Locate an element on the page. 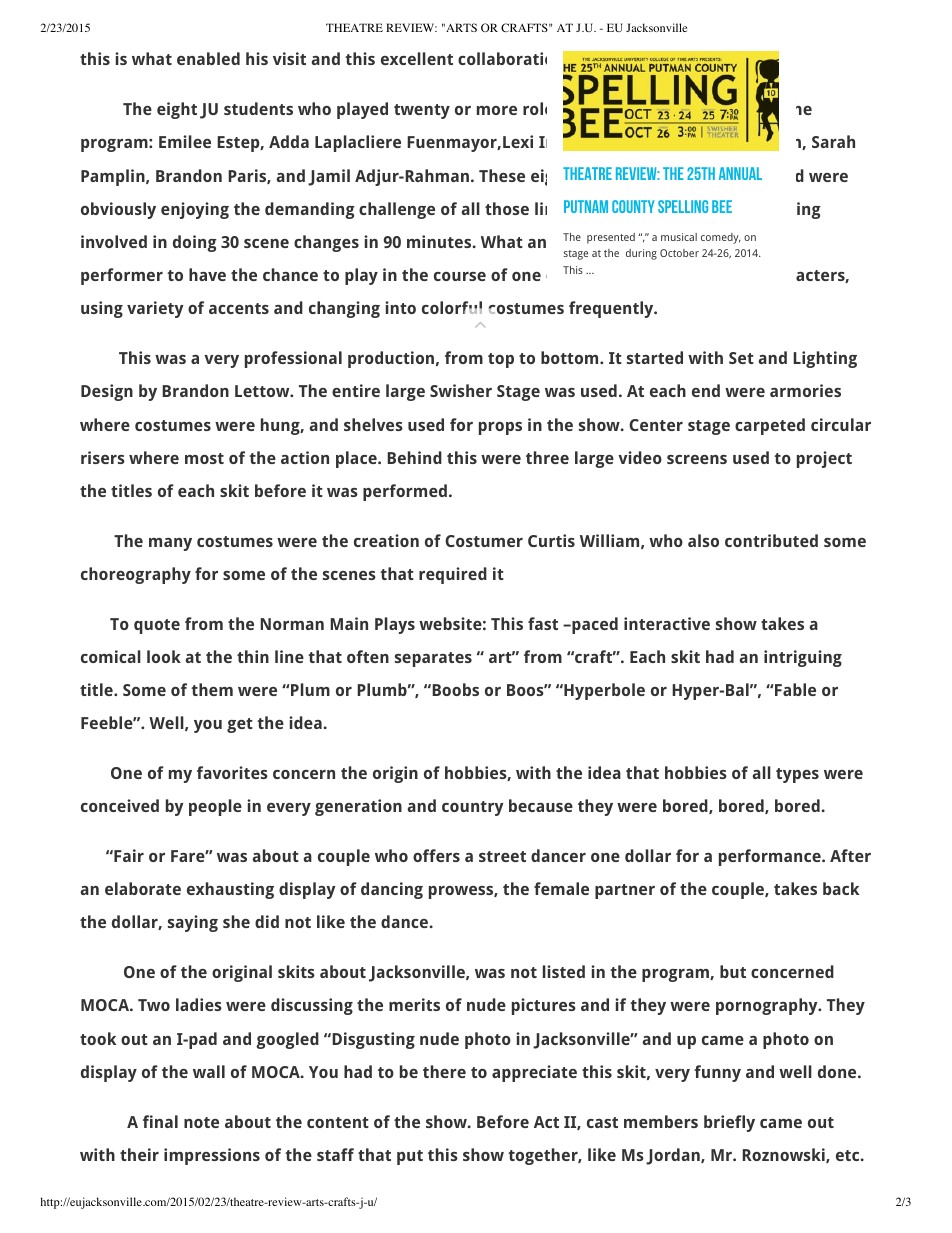 Image resolution: width=952 pixels, height=1233 pixels. favorites is located at coordinates (232, 772).
